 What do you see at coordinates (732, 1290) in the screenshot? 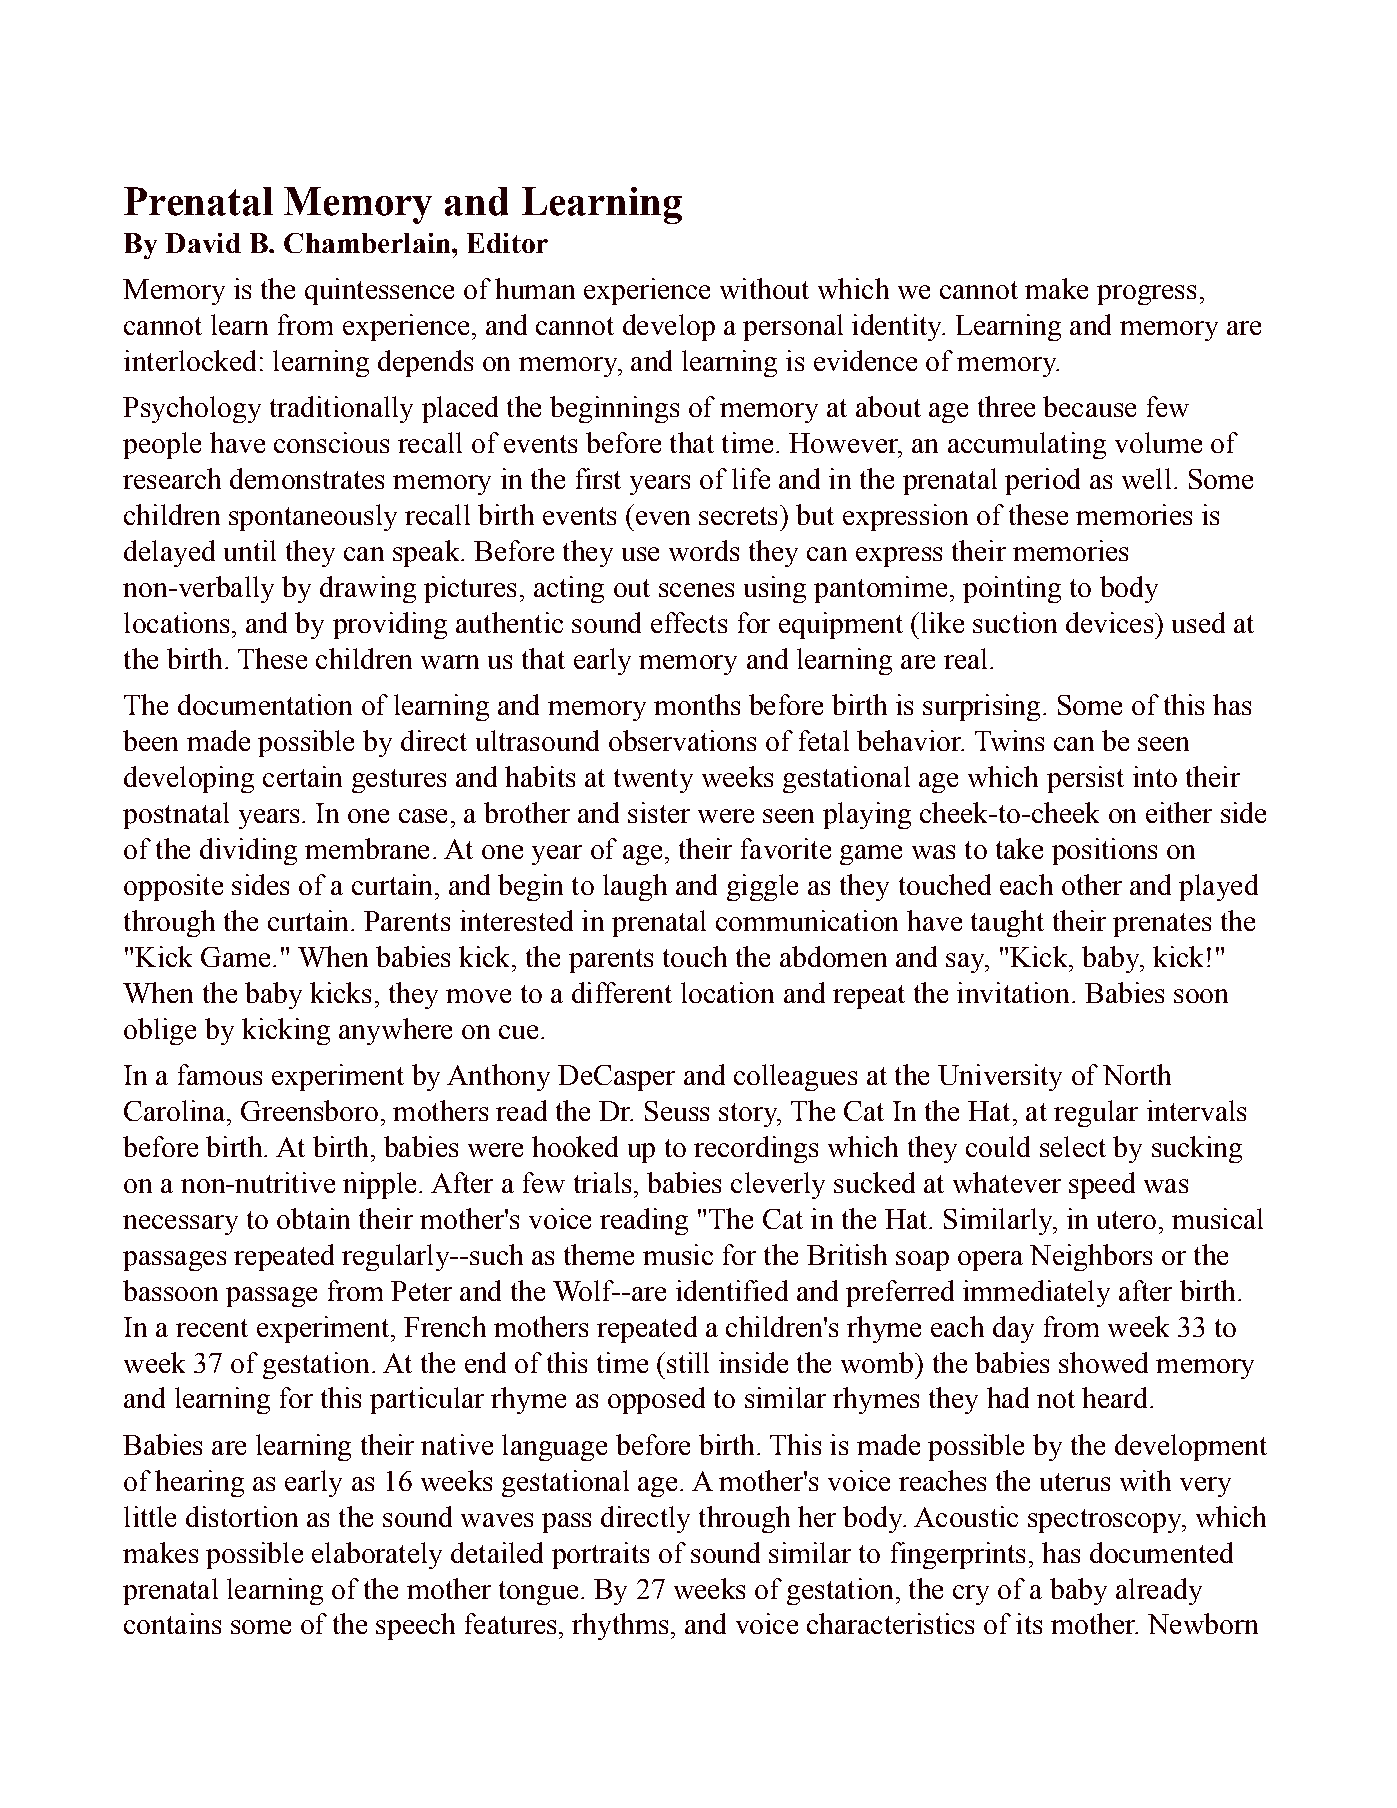
I see `identified` at bounding box center [732, 1290].
